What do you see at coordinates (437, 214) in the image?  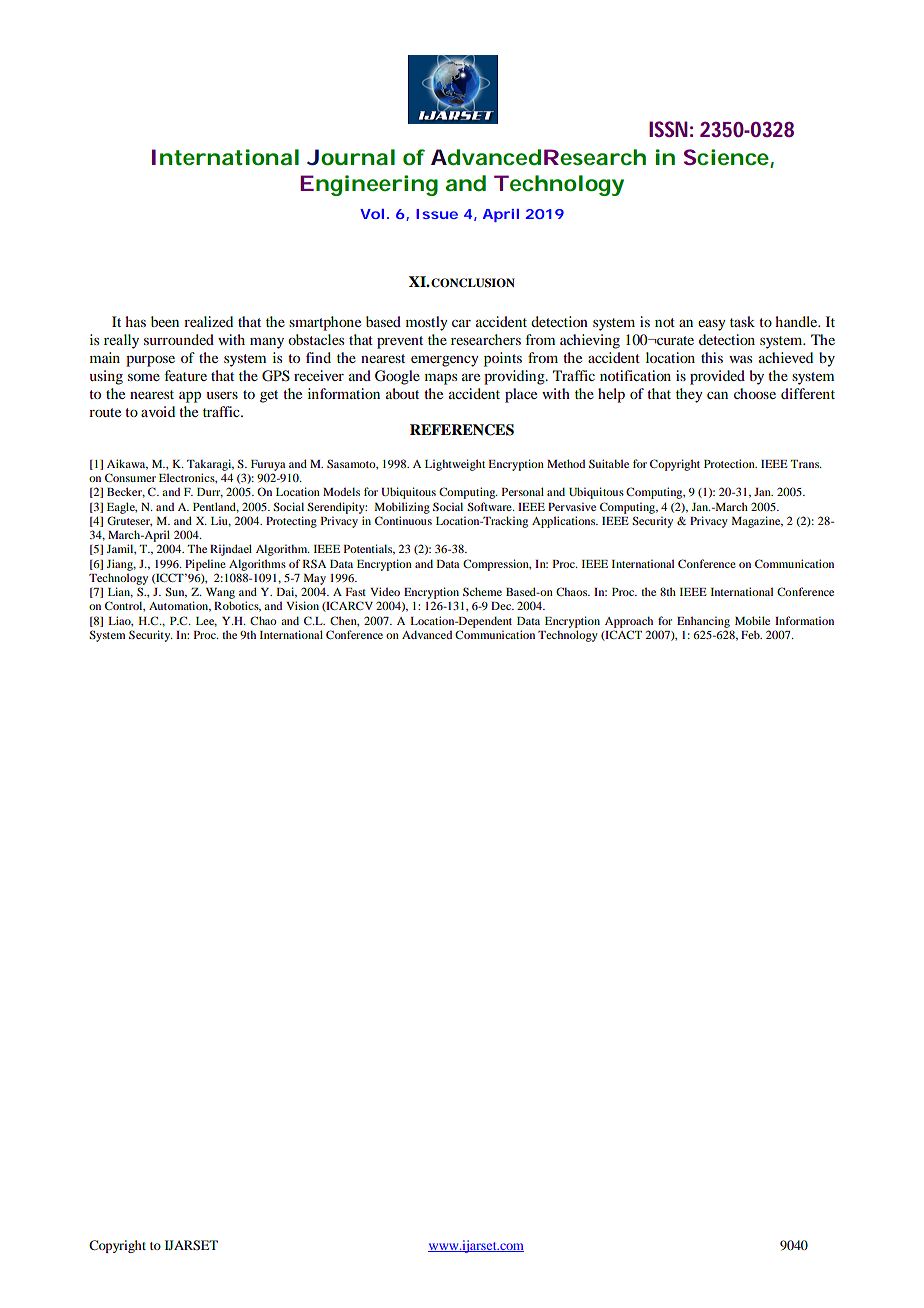 I see `Issue` at bounding box center [437, 214].
